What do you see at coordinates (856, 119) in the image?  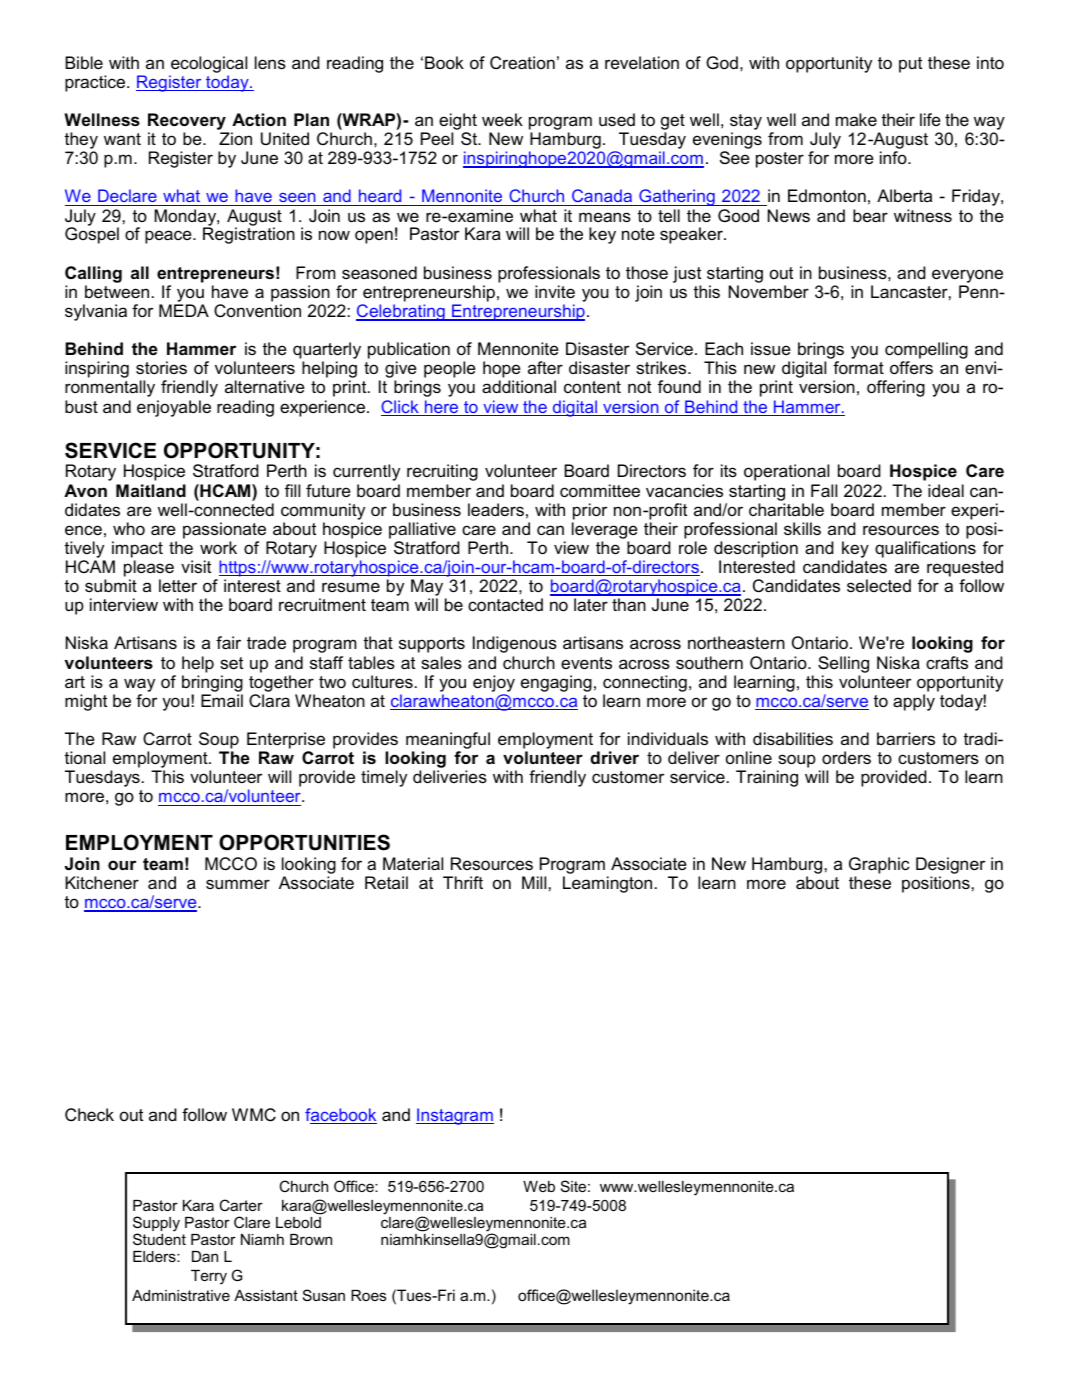 I see `make` at bounding box center [856, 119].
